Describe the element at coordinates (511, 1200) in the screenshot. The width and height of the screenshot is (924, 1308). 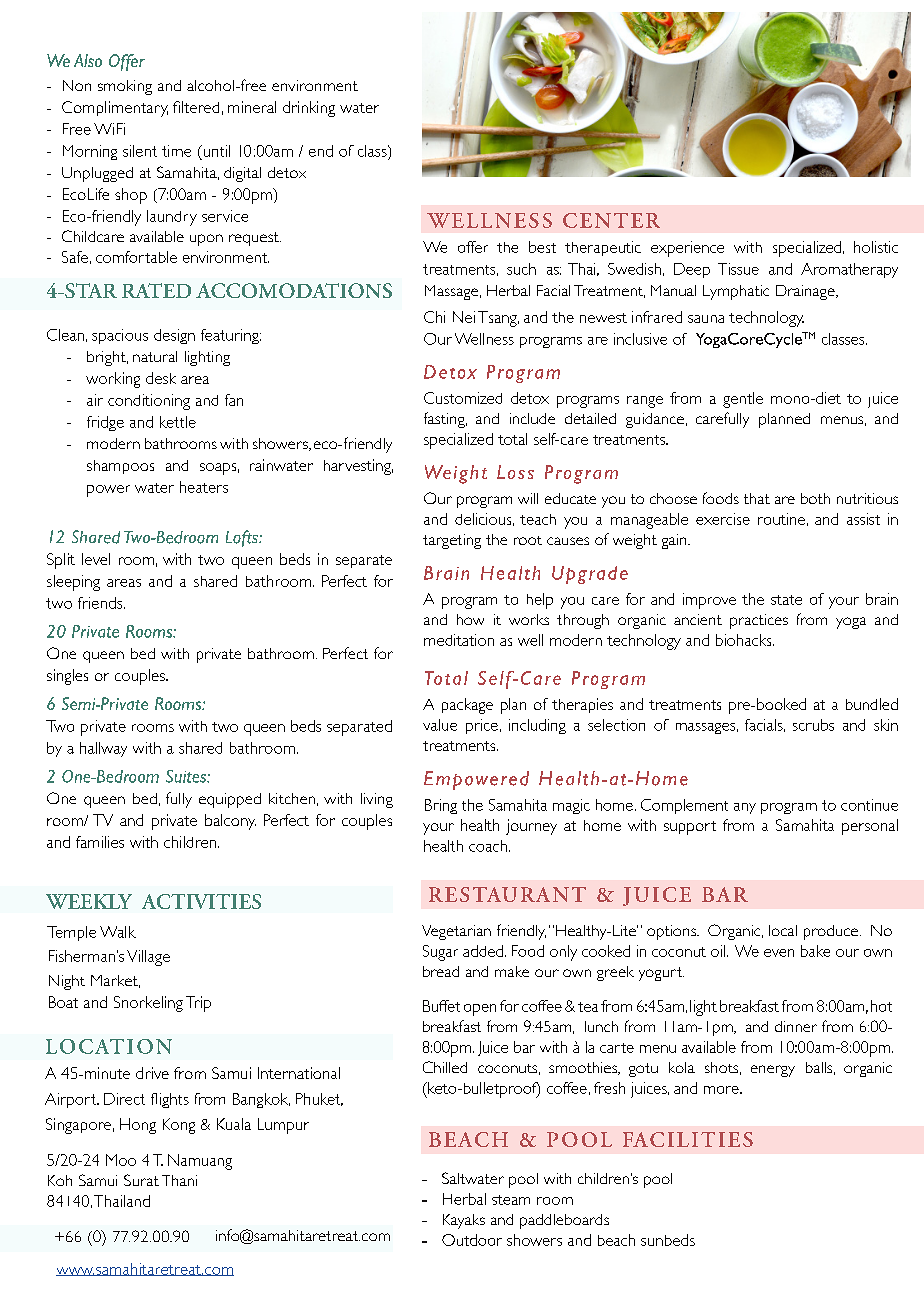
I see `steam` at that location.
